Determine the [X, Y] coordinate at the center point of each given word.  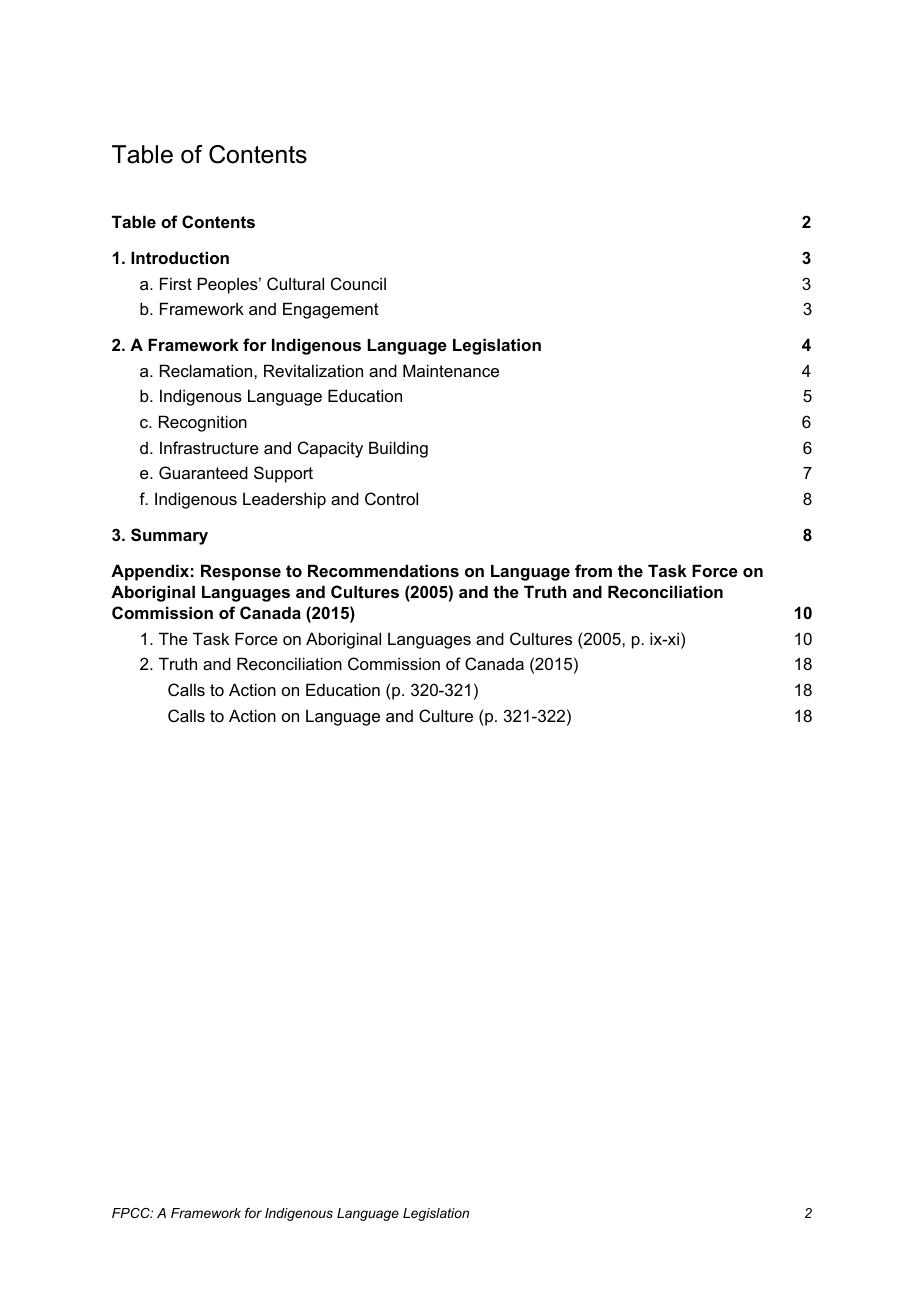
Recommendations [383, 570]
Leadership [284, 500]
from [593, 570]
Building [398, 449]
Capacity [330, 449]
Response [241, 572]
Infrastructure [209, 447]
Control [391, 498]
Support [283, 474]
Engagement [331, 310]
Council [358, 283]
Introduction [180, 257]
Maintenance [451, 370]
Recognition [203, 423]
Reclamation [207, 370]
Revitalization [313, 370]
